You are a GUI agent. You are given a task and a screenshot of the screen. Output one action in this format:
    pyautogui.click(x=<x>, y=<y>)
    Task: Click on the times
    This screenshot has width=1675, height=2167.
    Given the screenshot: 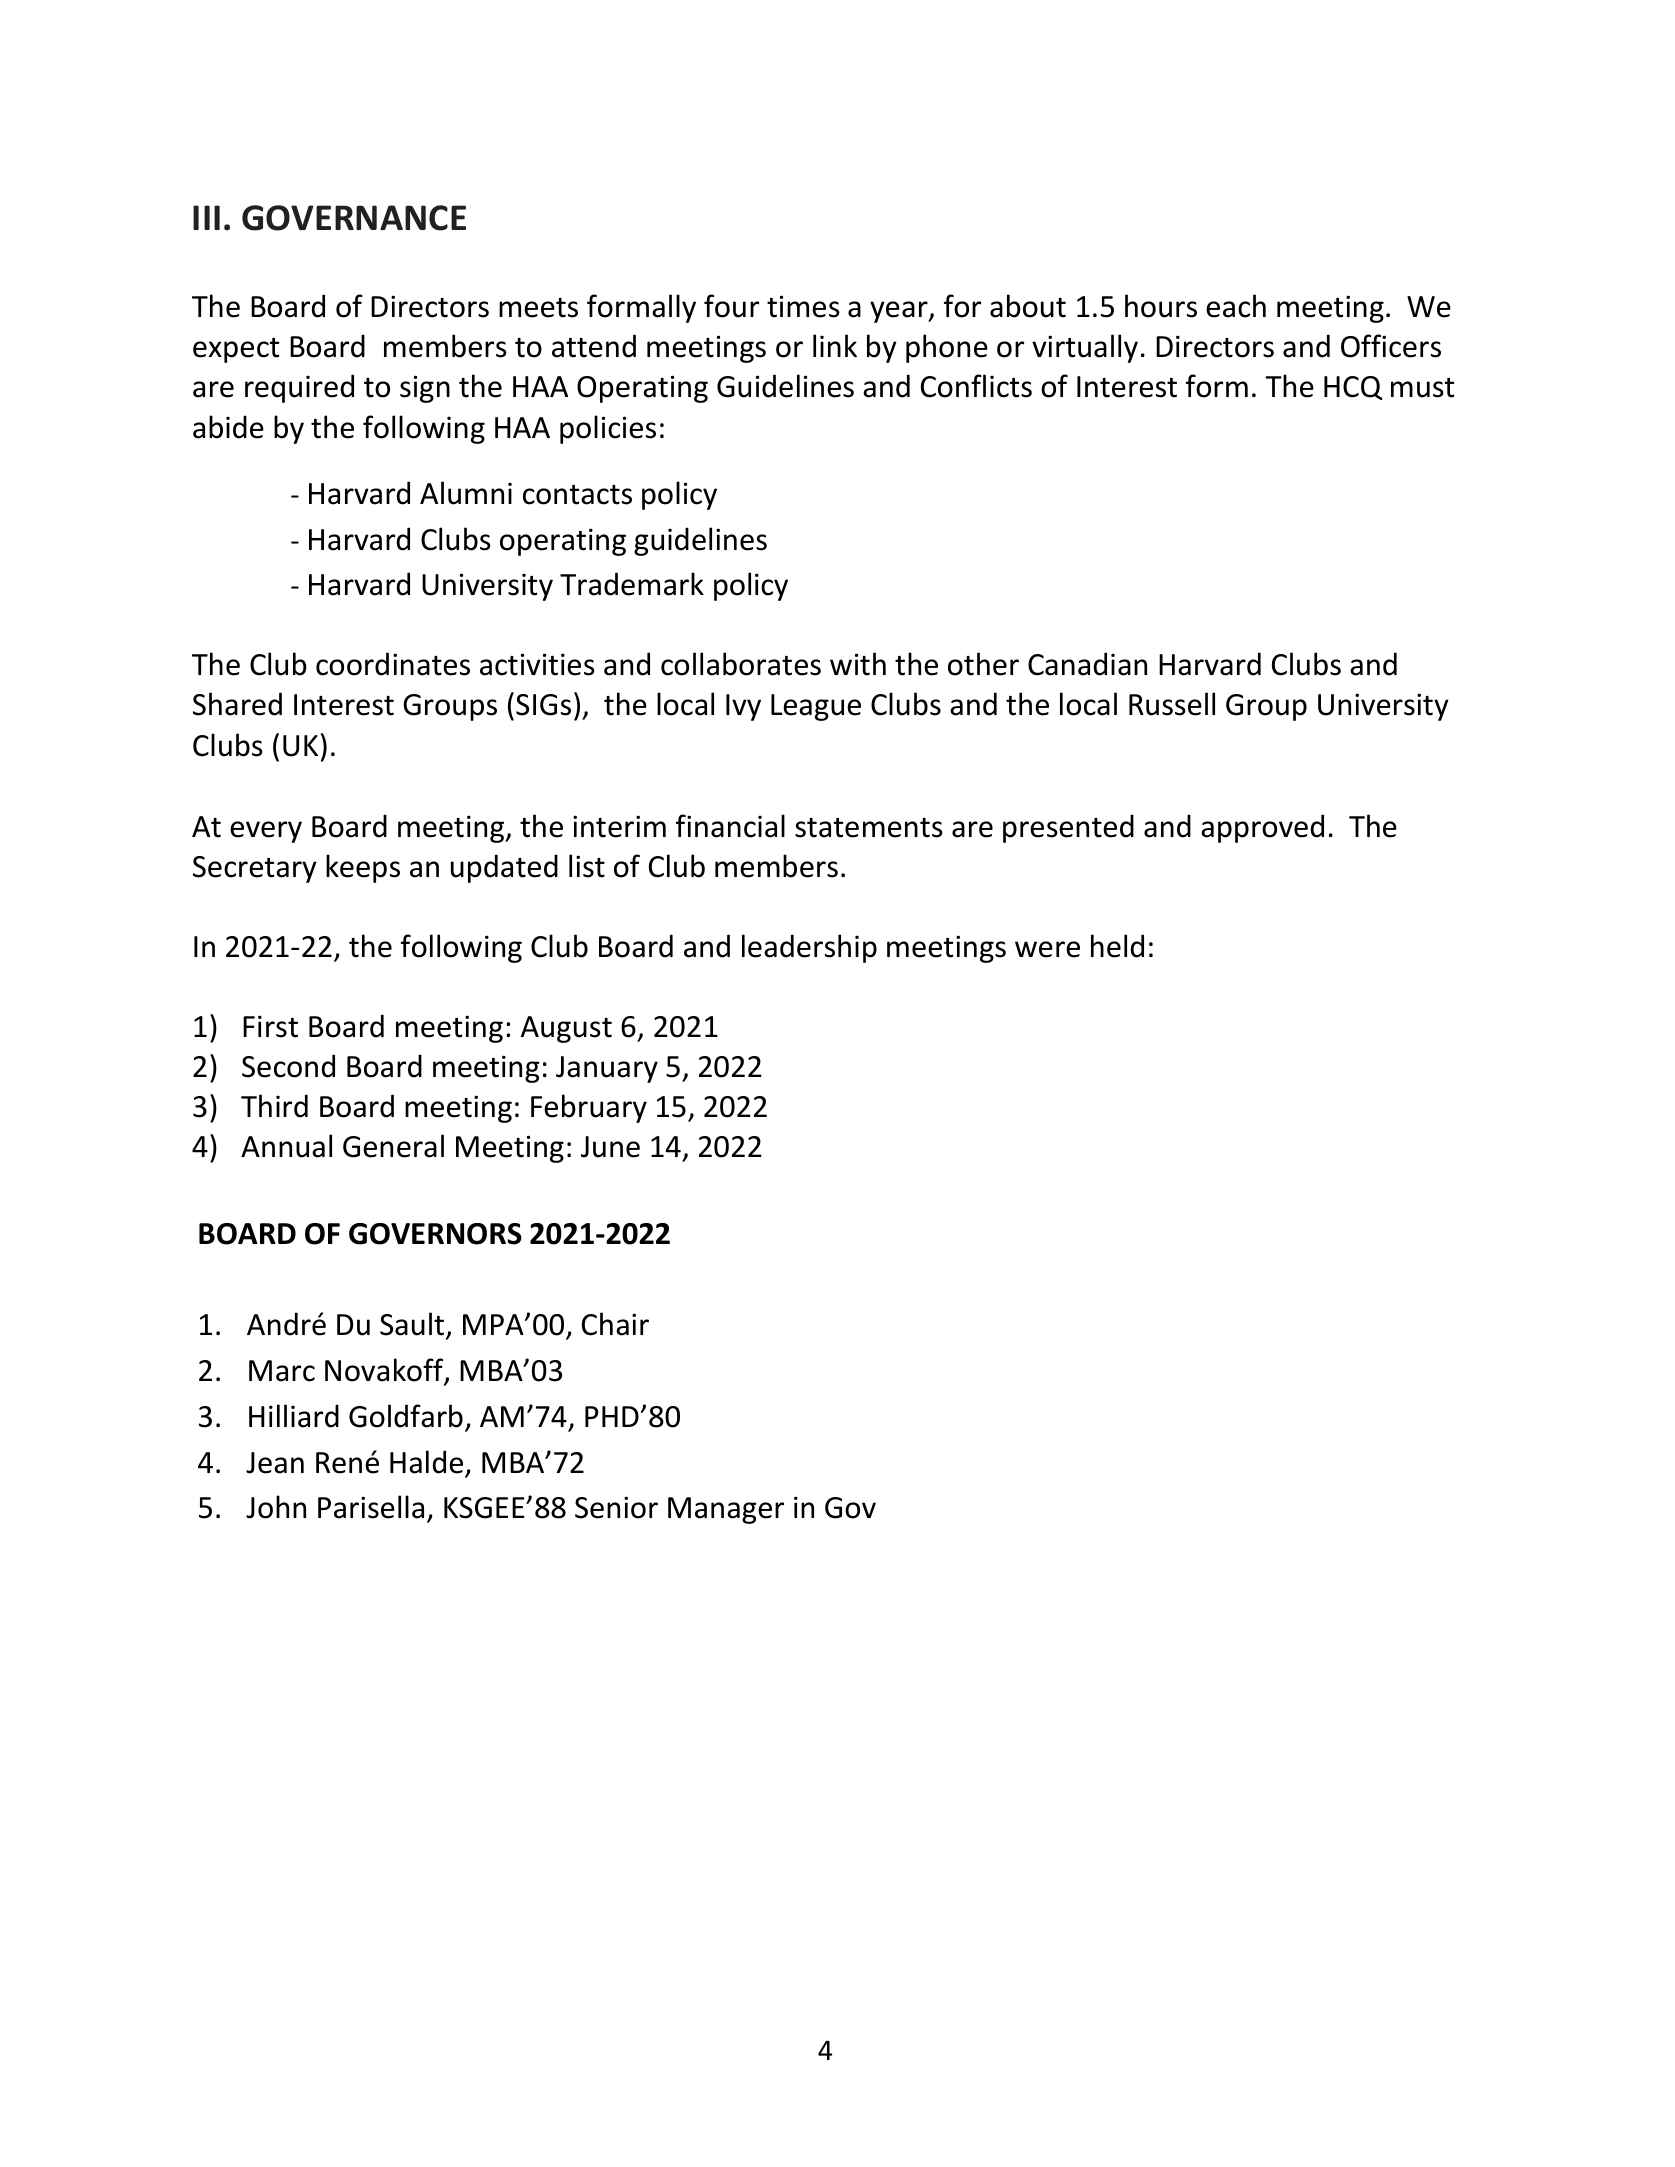 What is the action you would take?
    pyautogui.click(x=803, y=306)
